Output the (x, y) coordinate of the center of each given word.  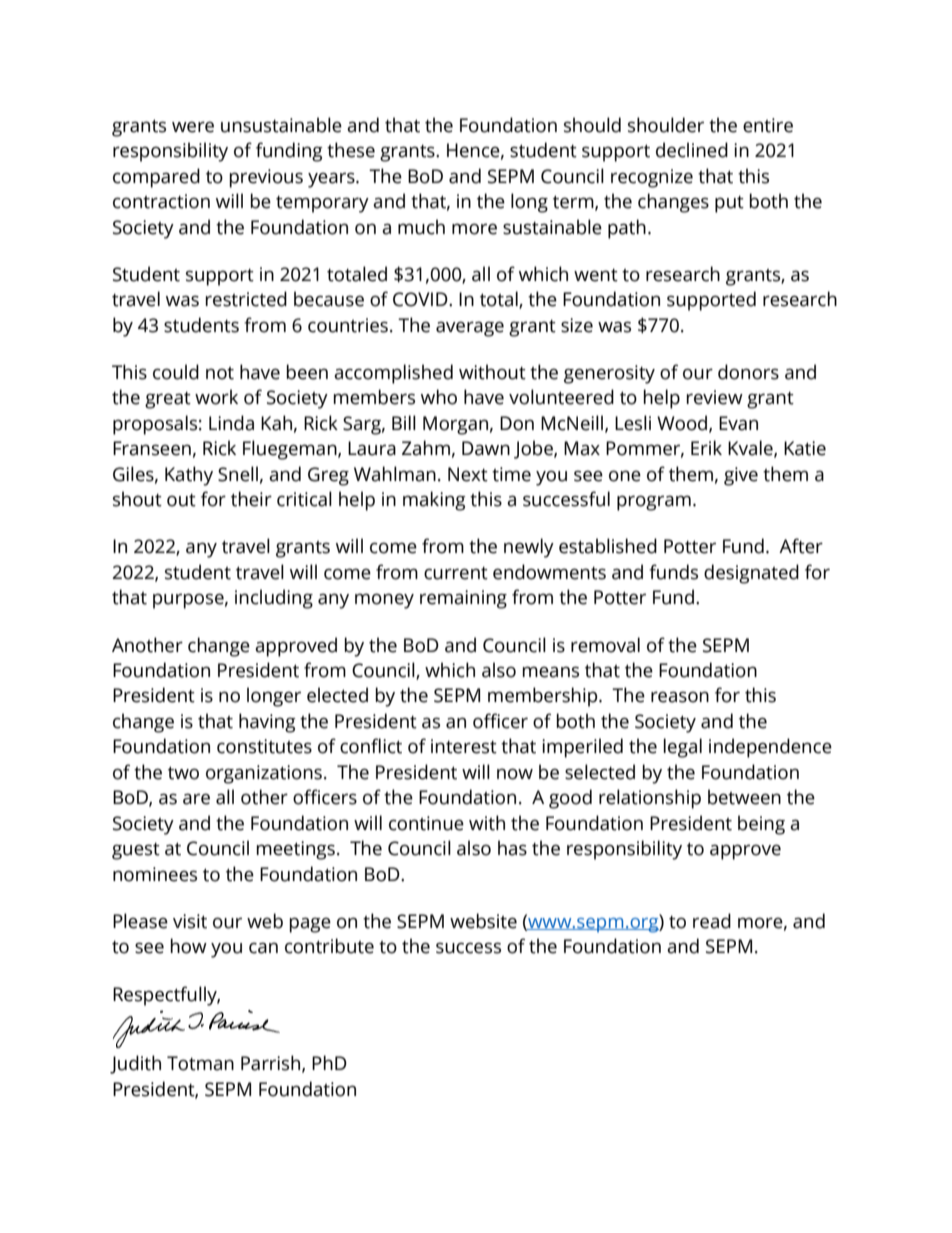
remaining (463, 599)
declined (692, 150)
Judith (135, 1064)
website (483, 921)
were (193, 127)
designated (751, 574)
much (421, 227)
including (274, 599)
